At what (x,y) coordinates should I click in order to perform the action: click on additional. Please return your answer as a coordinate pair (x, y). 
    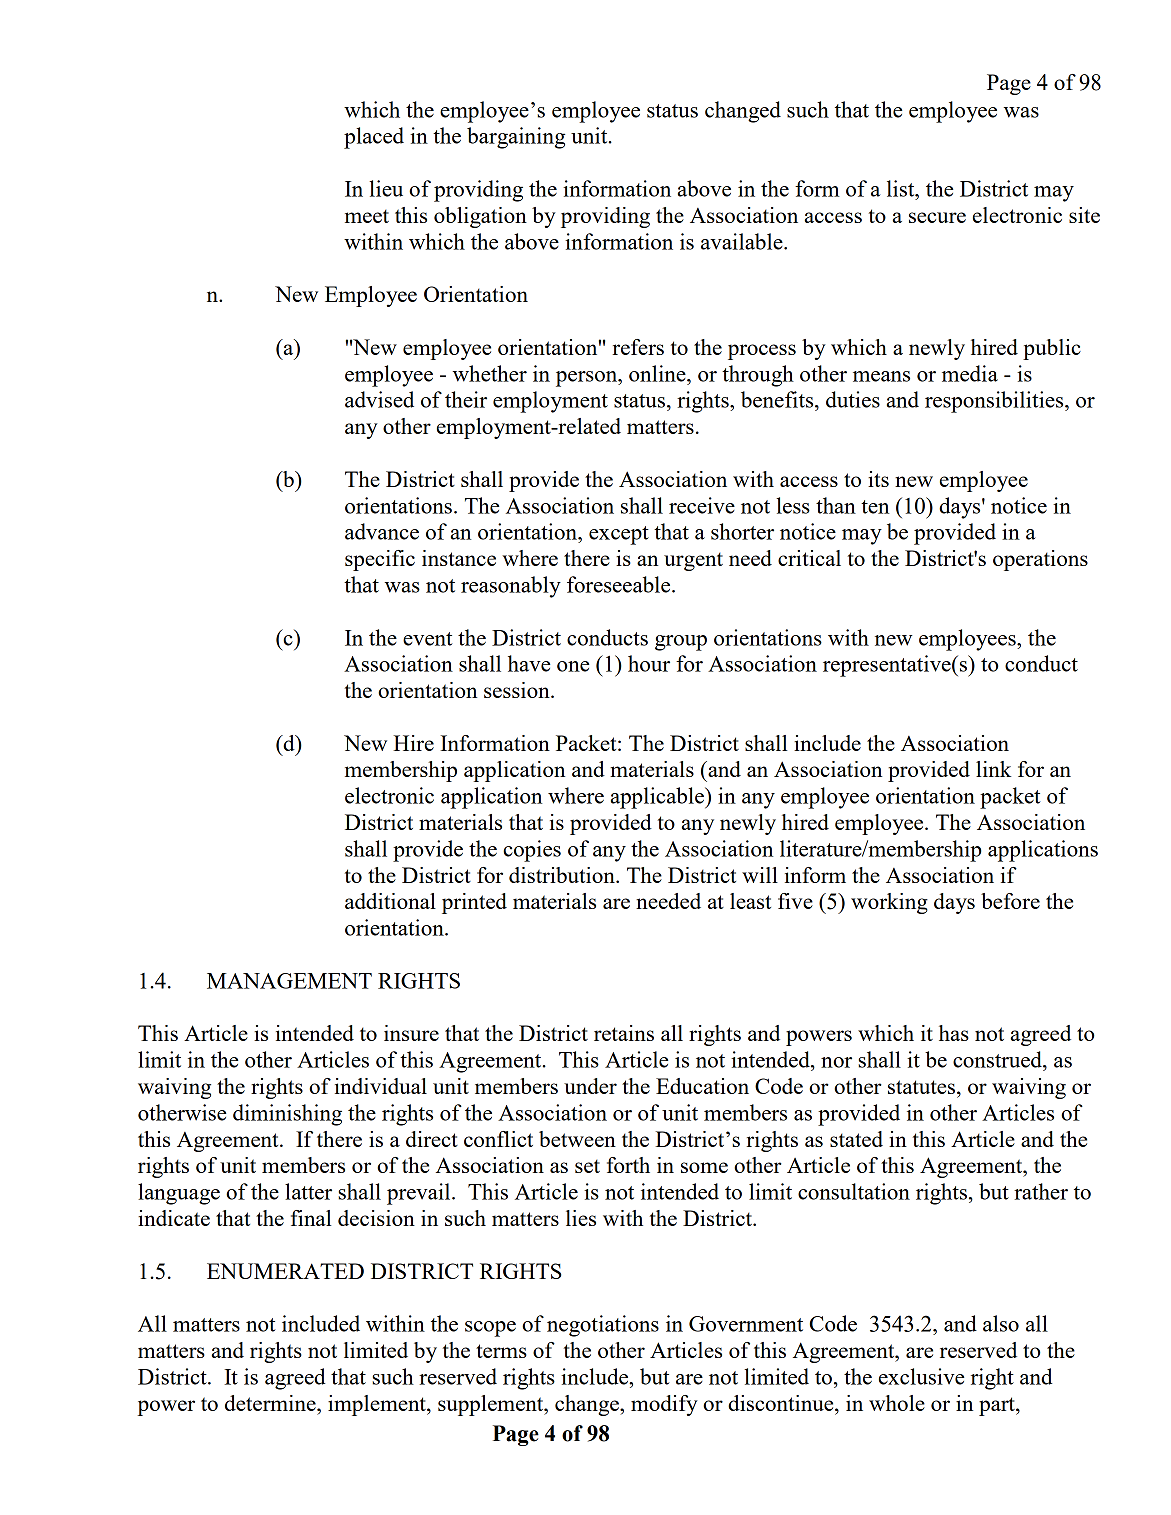
    Looking at the image, I should click on (390, 901).
